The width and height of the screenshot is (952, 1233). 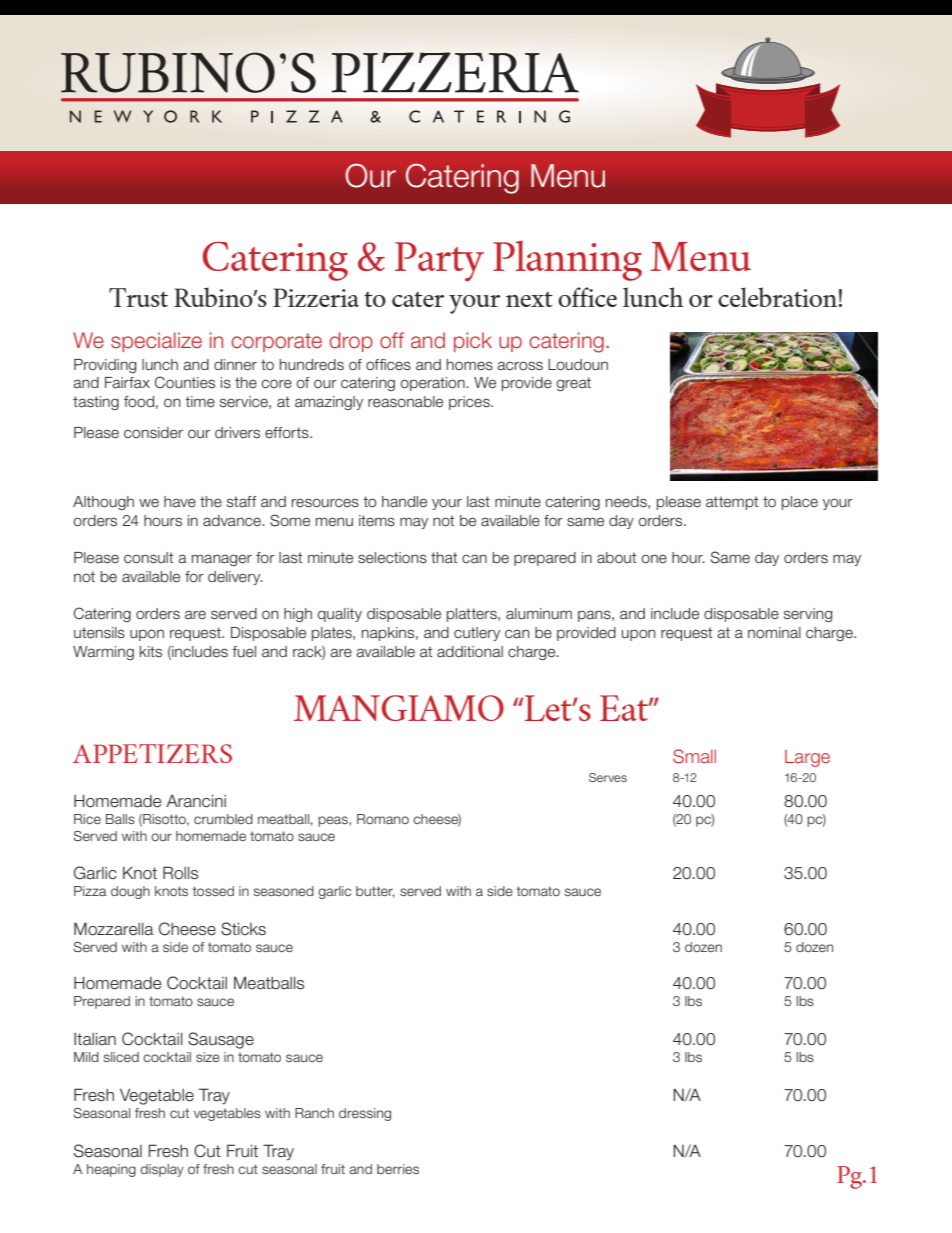 I want to click on additional, so click(x=470, y=652).
